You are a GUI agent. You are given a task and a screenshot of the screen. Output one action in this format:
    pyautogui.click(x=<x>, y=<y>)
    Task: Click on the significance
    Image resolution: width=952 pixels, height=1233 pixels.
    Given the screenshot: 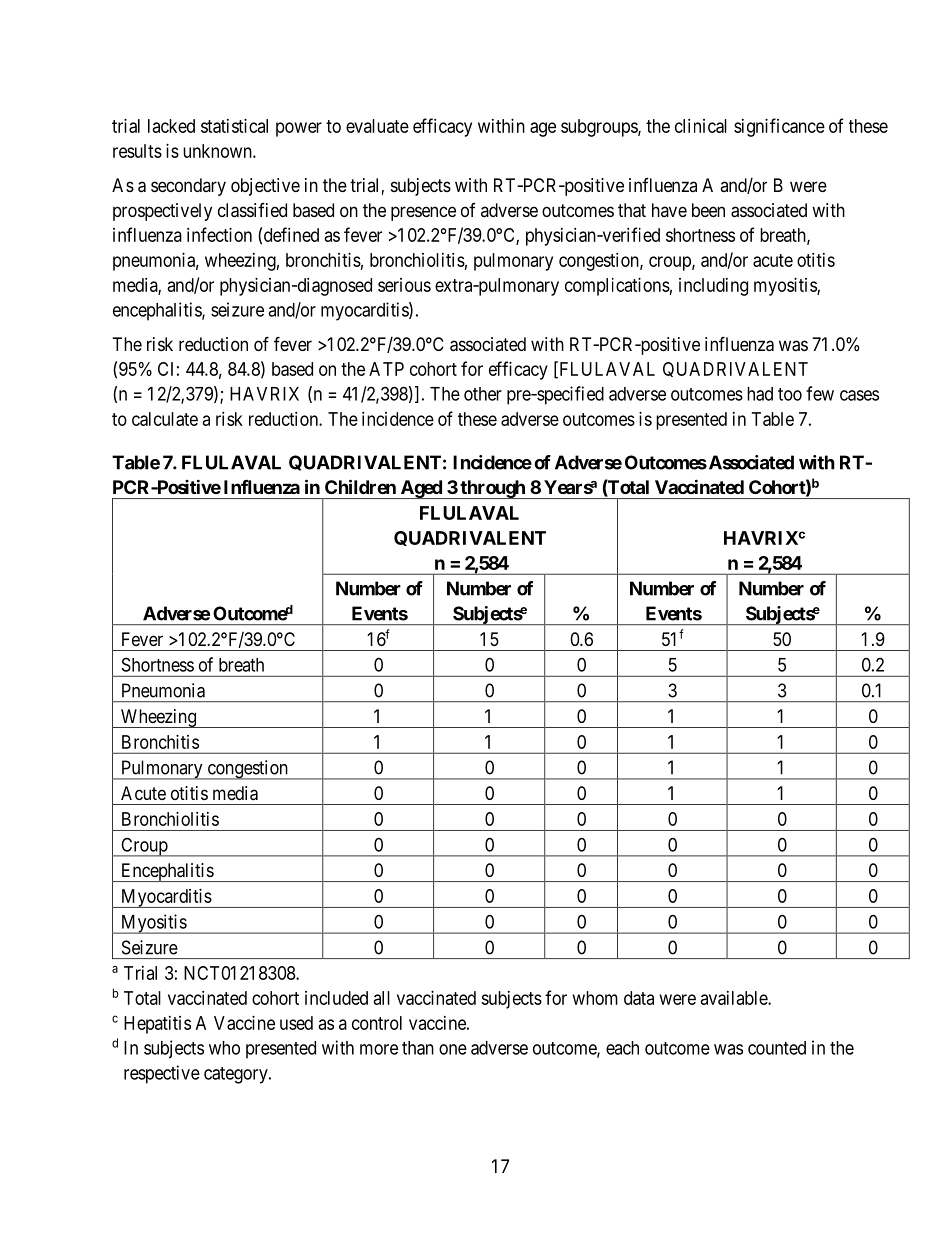 What is the action you would take?
    pyautogui.click(x=779, y=127)
